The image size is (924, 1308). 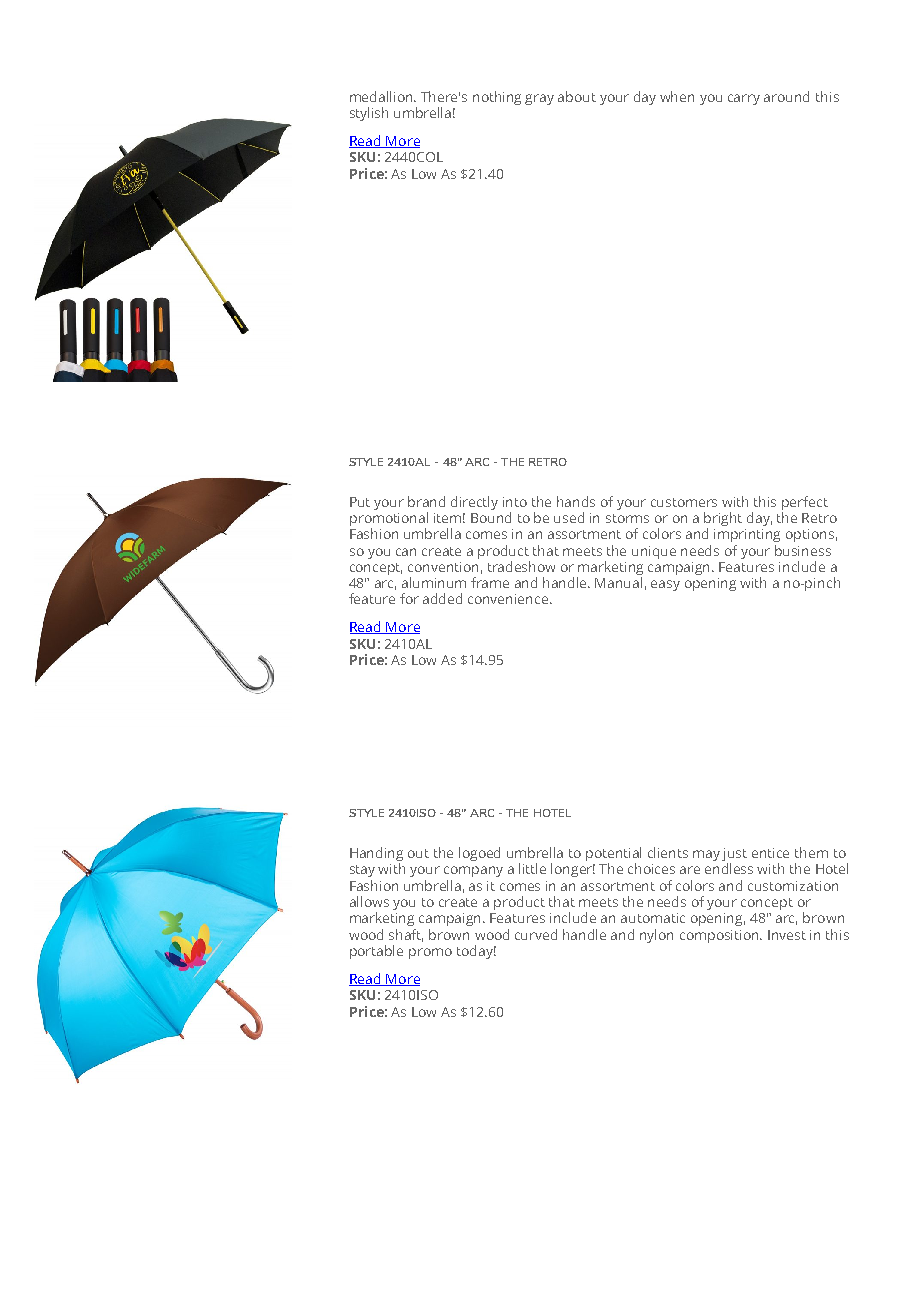 What do you see at coordinates (569, 517) in the screenshot?
I see `used` at bounding box center [569, 517].
